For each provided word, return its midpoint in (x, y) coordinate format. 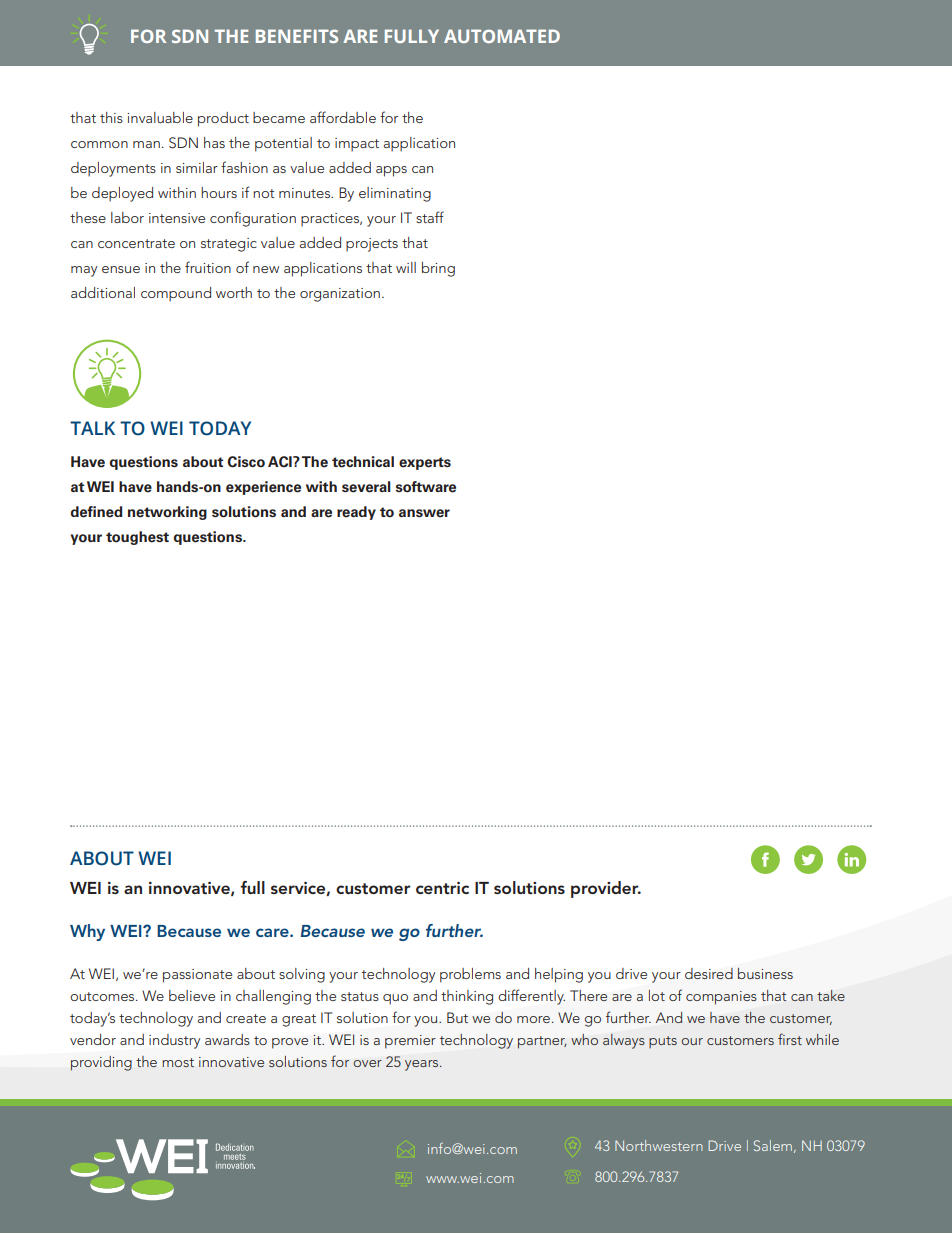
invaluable (160, 117)
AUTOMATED (502, 36)
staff (430, 217)
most (178, 1062)
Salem (773, 1145)
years (423, 1065)
